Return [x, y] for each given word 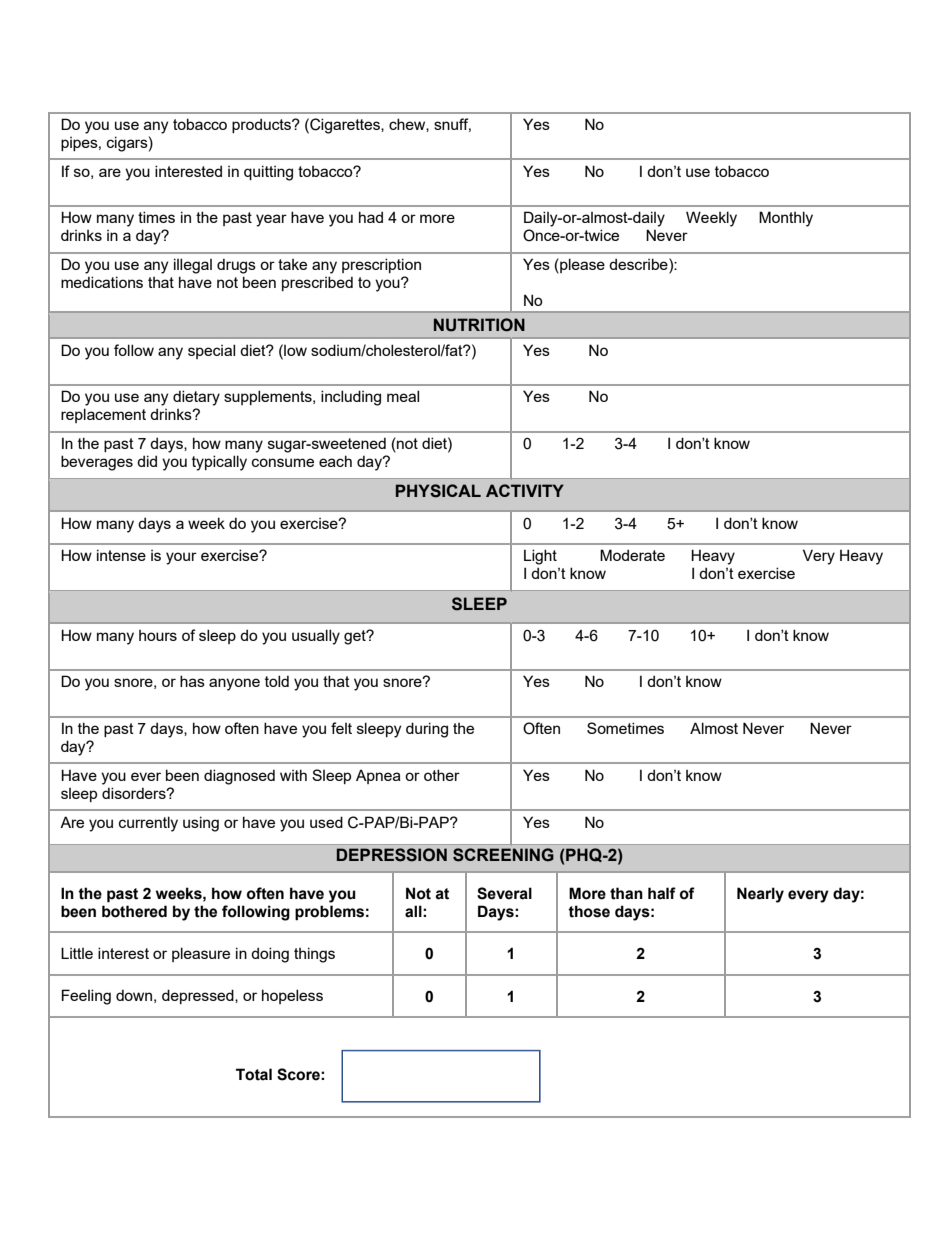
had [371, 217]
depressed [199, 996]
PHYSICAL [438, 491]
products [262, 125]
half [662, 893]
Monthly [786, 219]
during [427, 730]
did [147, 461]
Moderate [632, 555]
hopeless [292, 996]
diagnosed [239, 777]
